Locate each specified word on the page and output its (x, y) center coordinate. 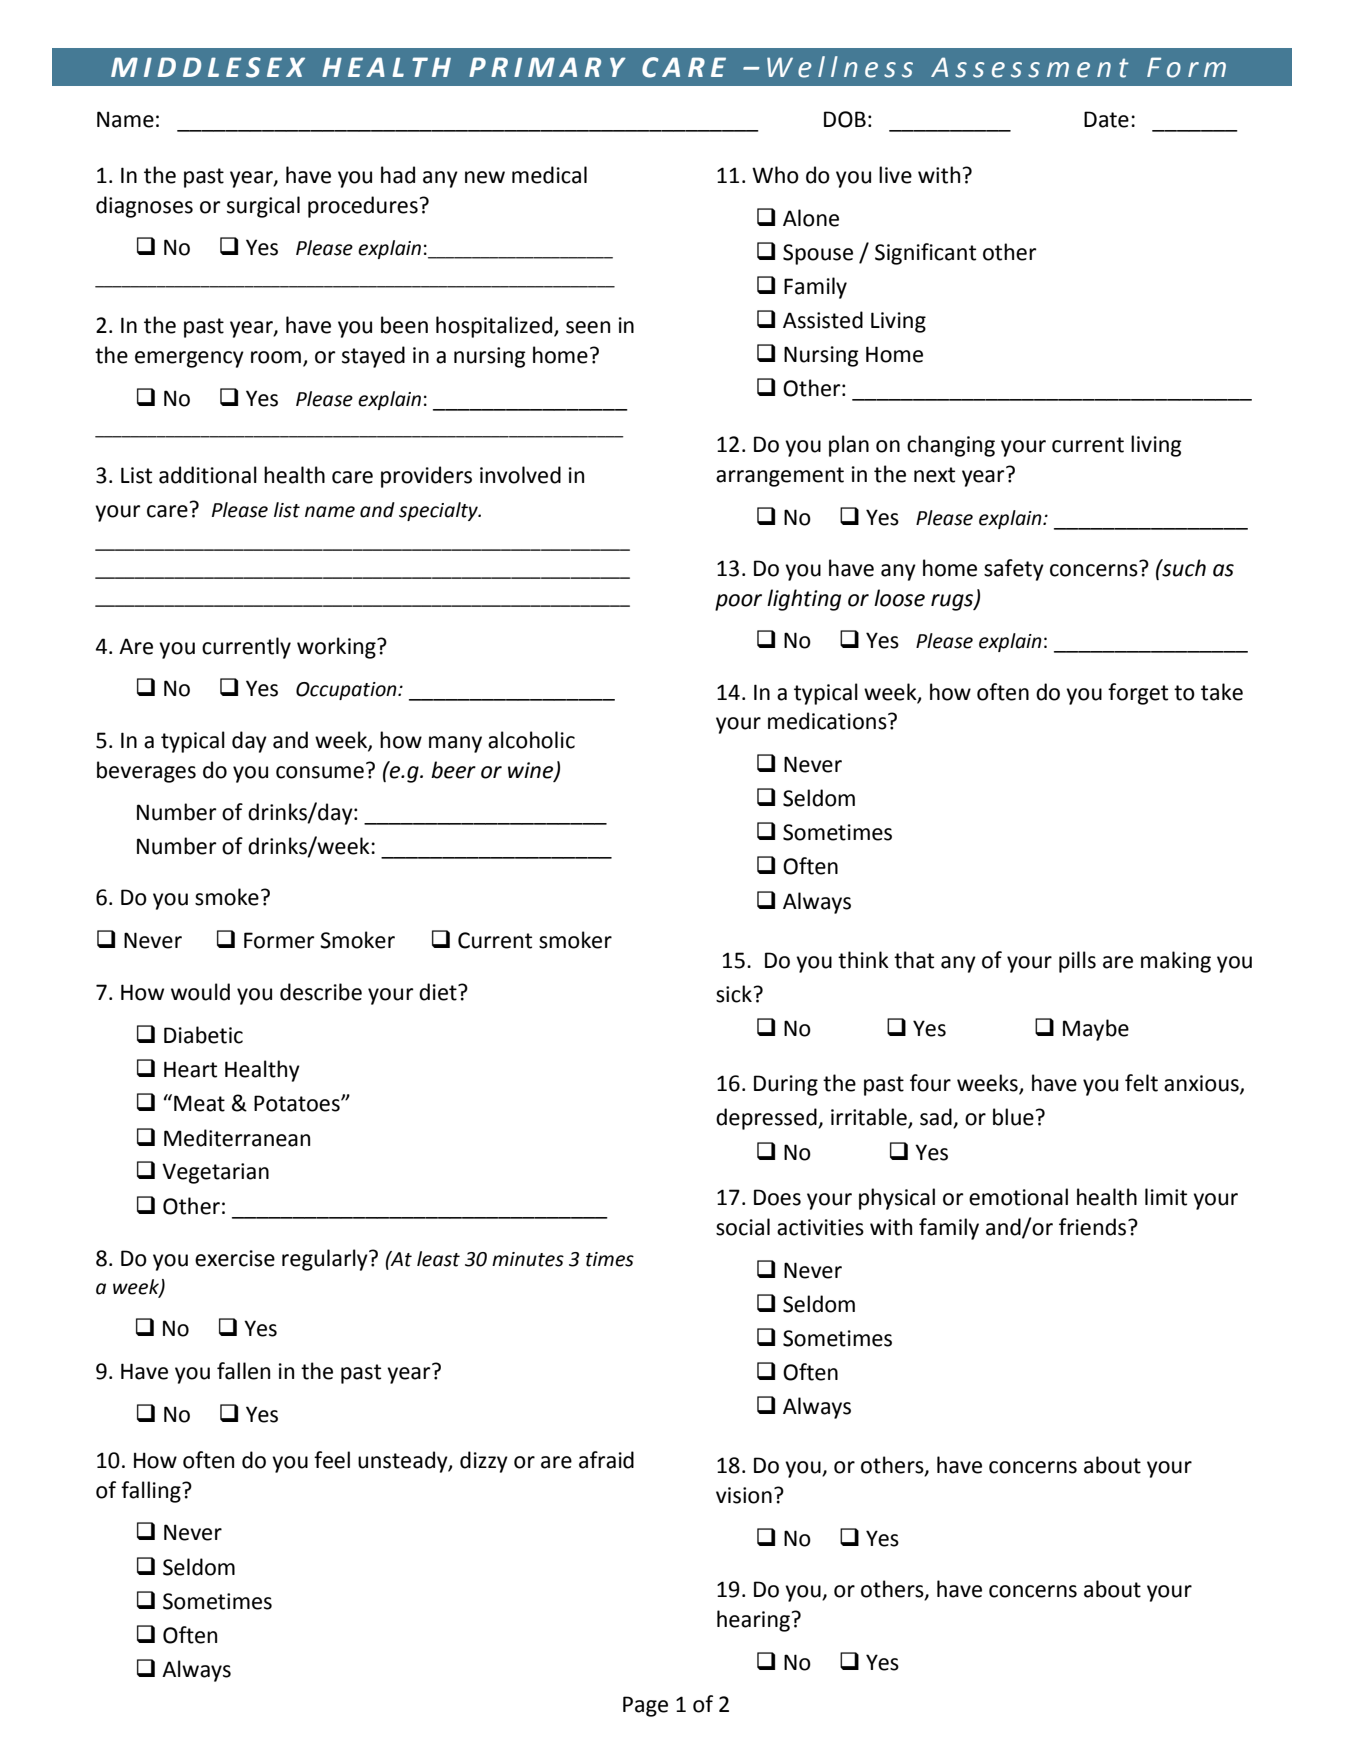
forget (1138, 694)
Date (1106, 119)
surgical (263, 207)
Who (775, 175)
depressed (767, 1119)
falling (152, 1492)
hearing (754, 1621)
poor (738, 602)
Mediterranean (237, 1138)
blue (1014, 1117)
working (337, 648)
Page (645, 1706)
